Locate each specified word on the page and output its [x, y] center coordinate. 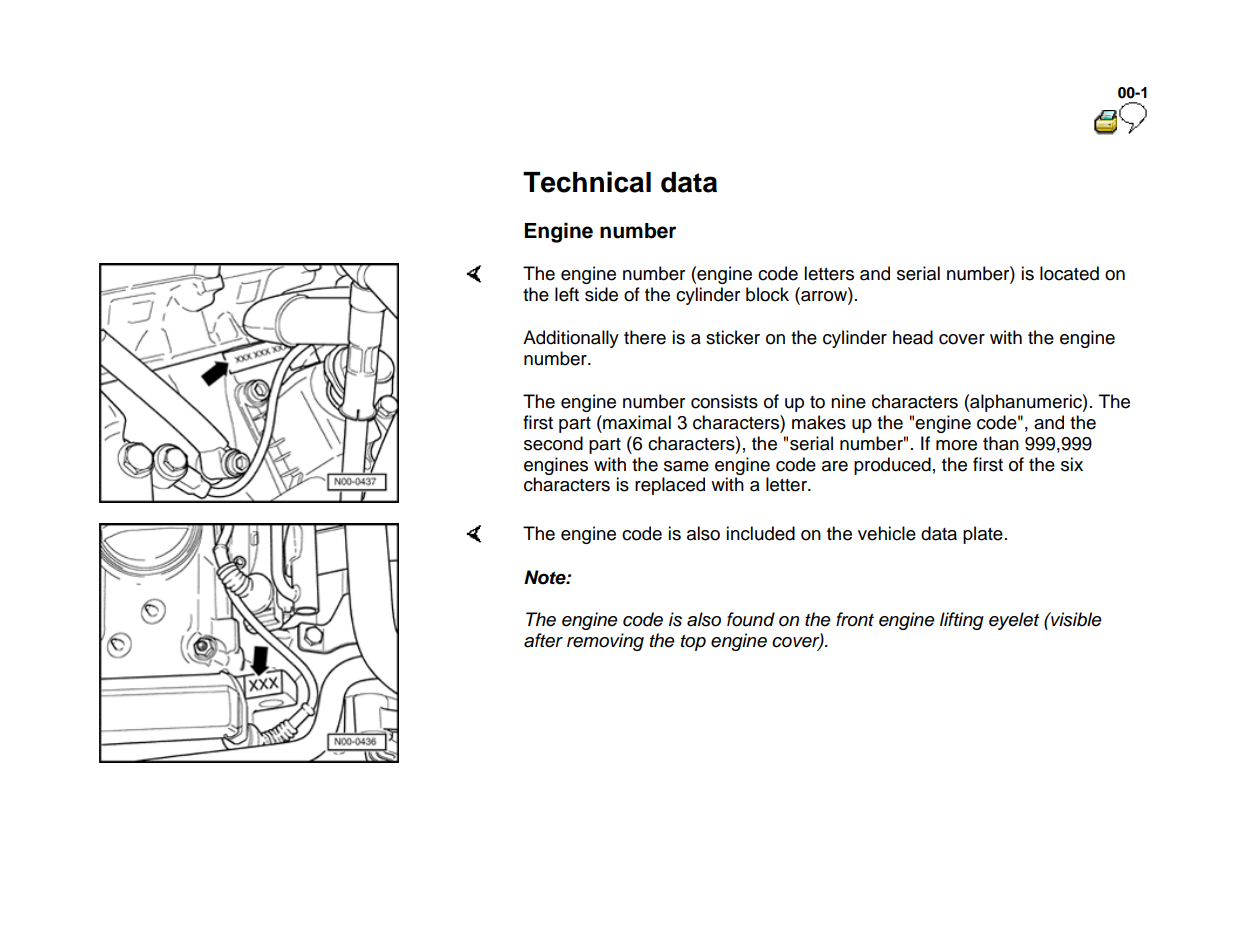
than [1001, 443]
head [913, 337]
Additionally [571, 339]
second [553, 443]
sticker [733, 337]
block [767, 294]
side [601, 294]
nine [848, 401]
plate [983, 535]
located [1069, 273]
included [760, 533]
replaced [670, 486]
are [835, 466]
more [956, 445]
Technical [587, 182]
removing [605, 642]
